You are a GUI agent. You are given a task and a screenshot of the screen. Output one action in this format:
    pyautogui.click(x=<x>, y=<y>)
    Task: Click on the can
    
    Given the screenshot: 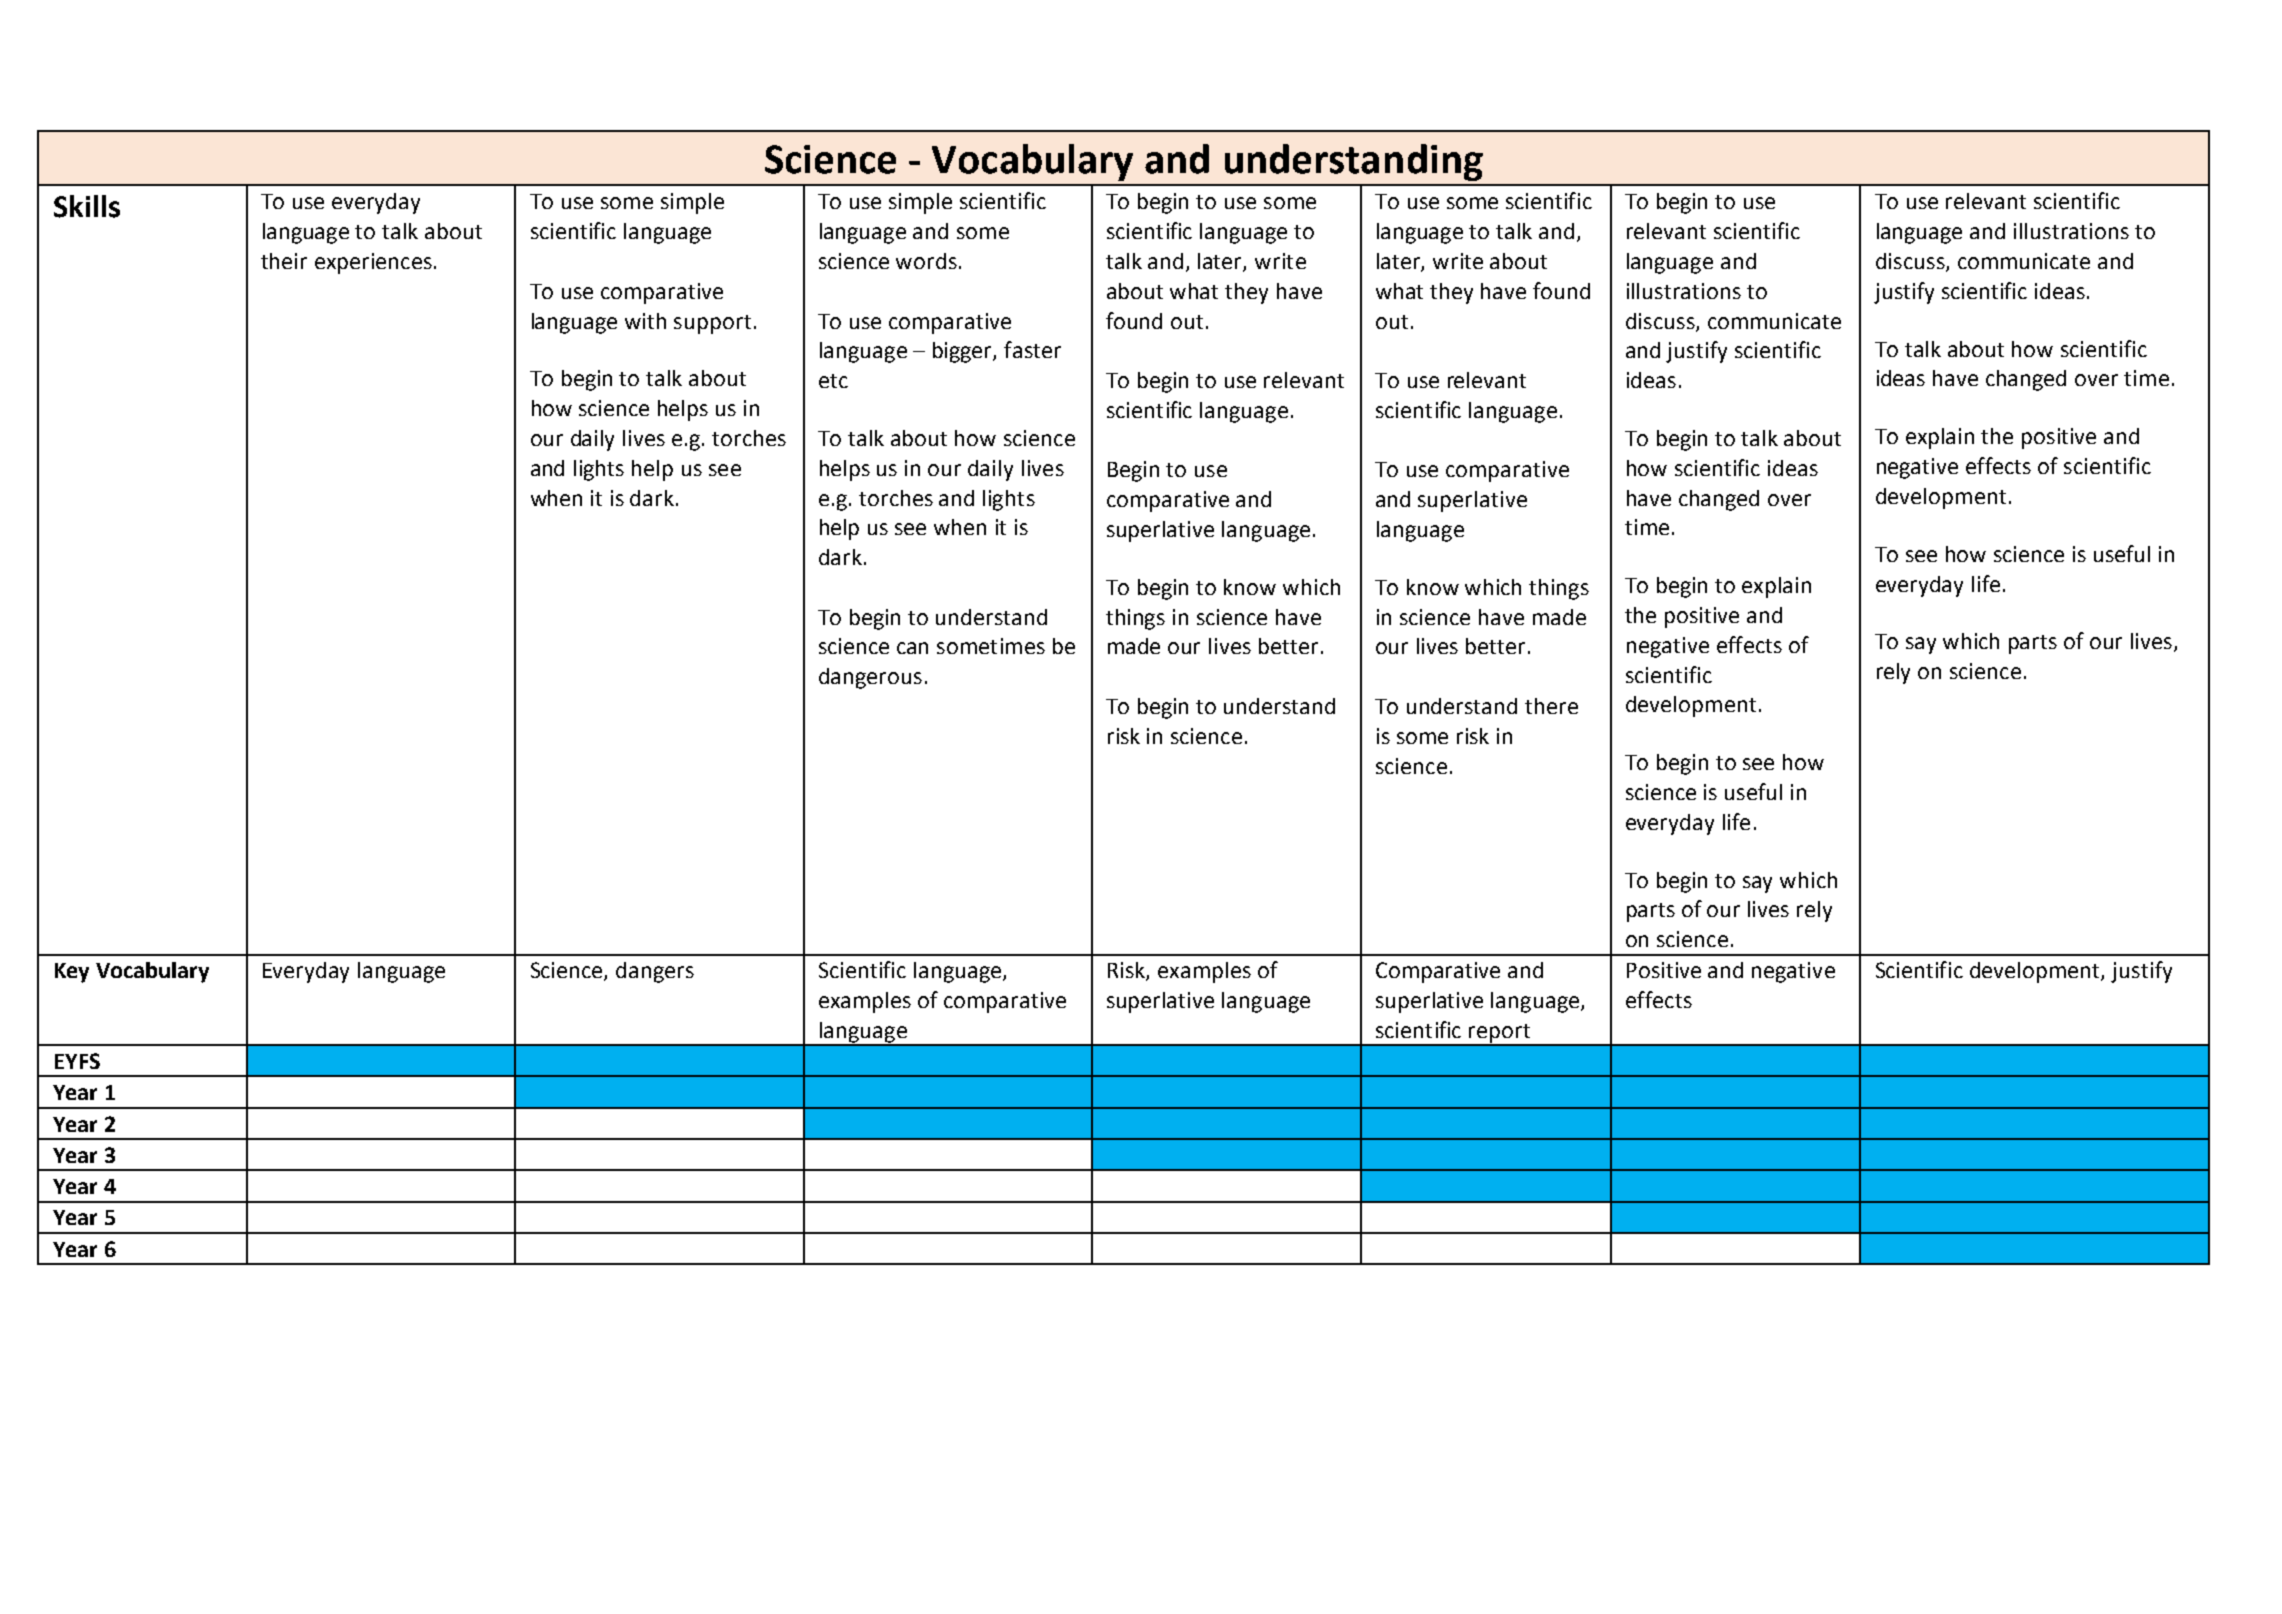 What is the action you would take?
    pyautogui.click(x=912, y=648)
